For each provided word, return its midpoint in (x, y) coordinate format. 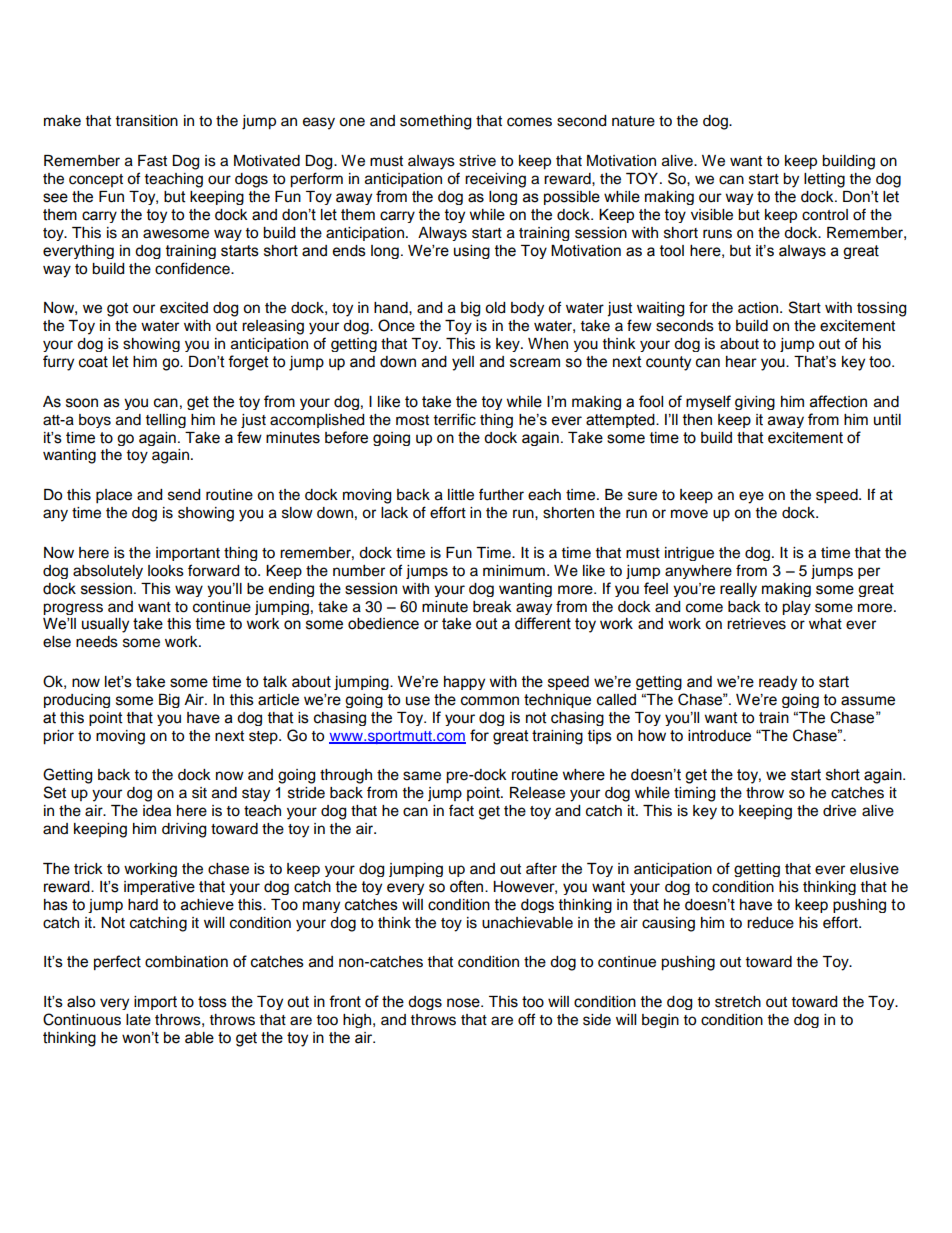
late (138, 1020)
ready (778, 683)
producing (77, 701)
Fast (152, 161)
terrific (455, 419)
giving (755, 403)
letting (824, 180)
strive (477, 161)
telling (166, 421)
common (490, 701)
